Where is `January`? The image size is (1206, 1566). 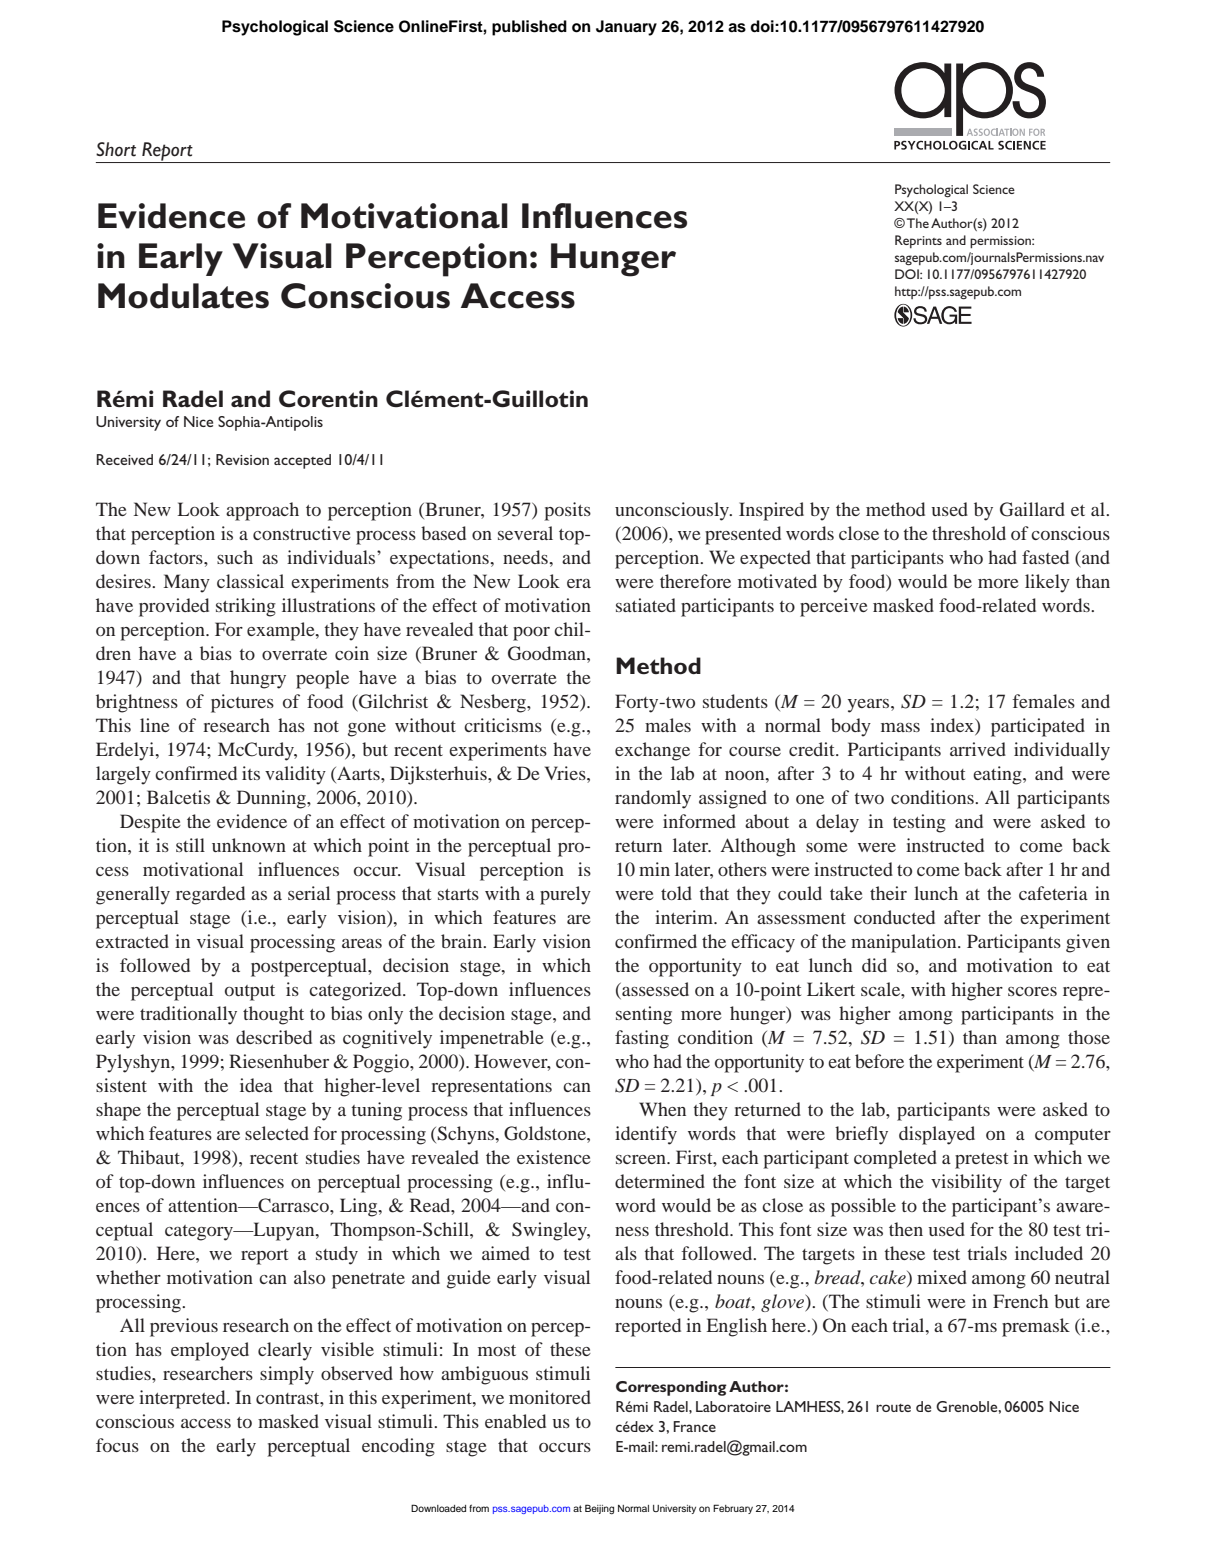 January is located at coordinates (626, 28).
